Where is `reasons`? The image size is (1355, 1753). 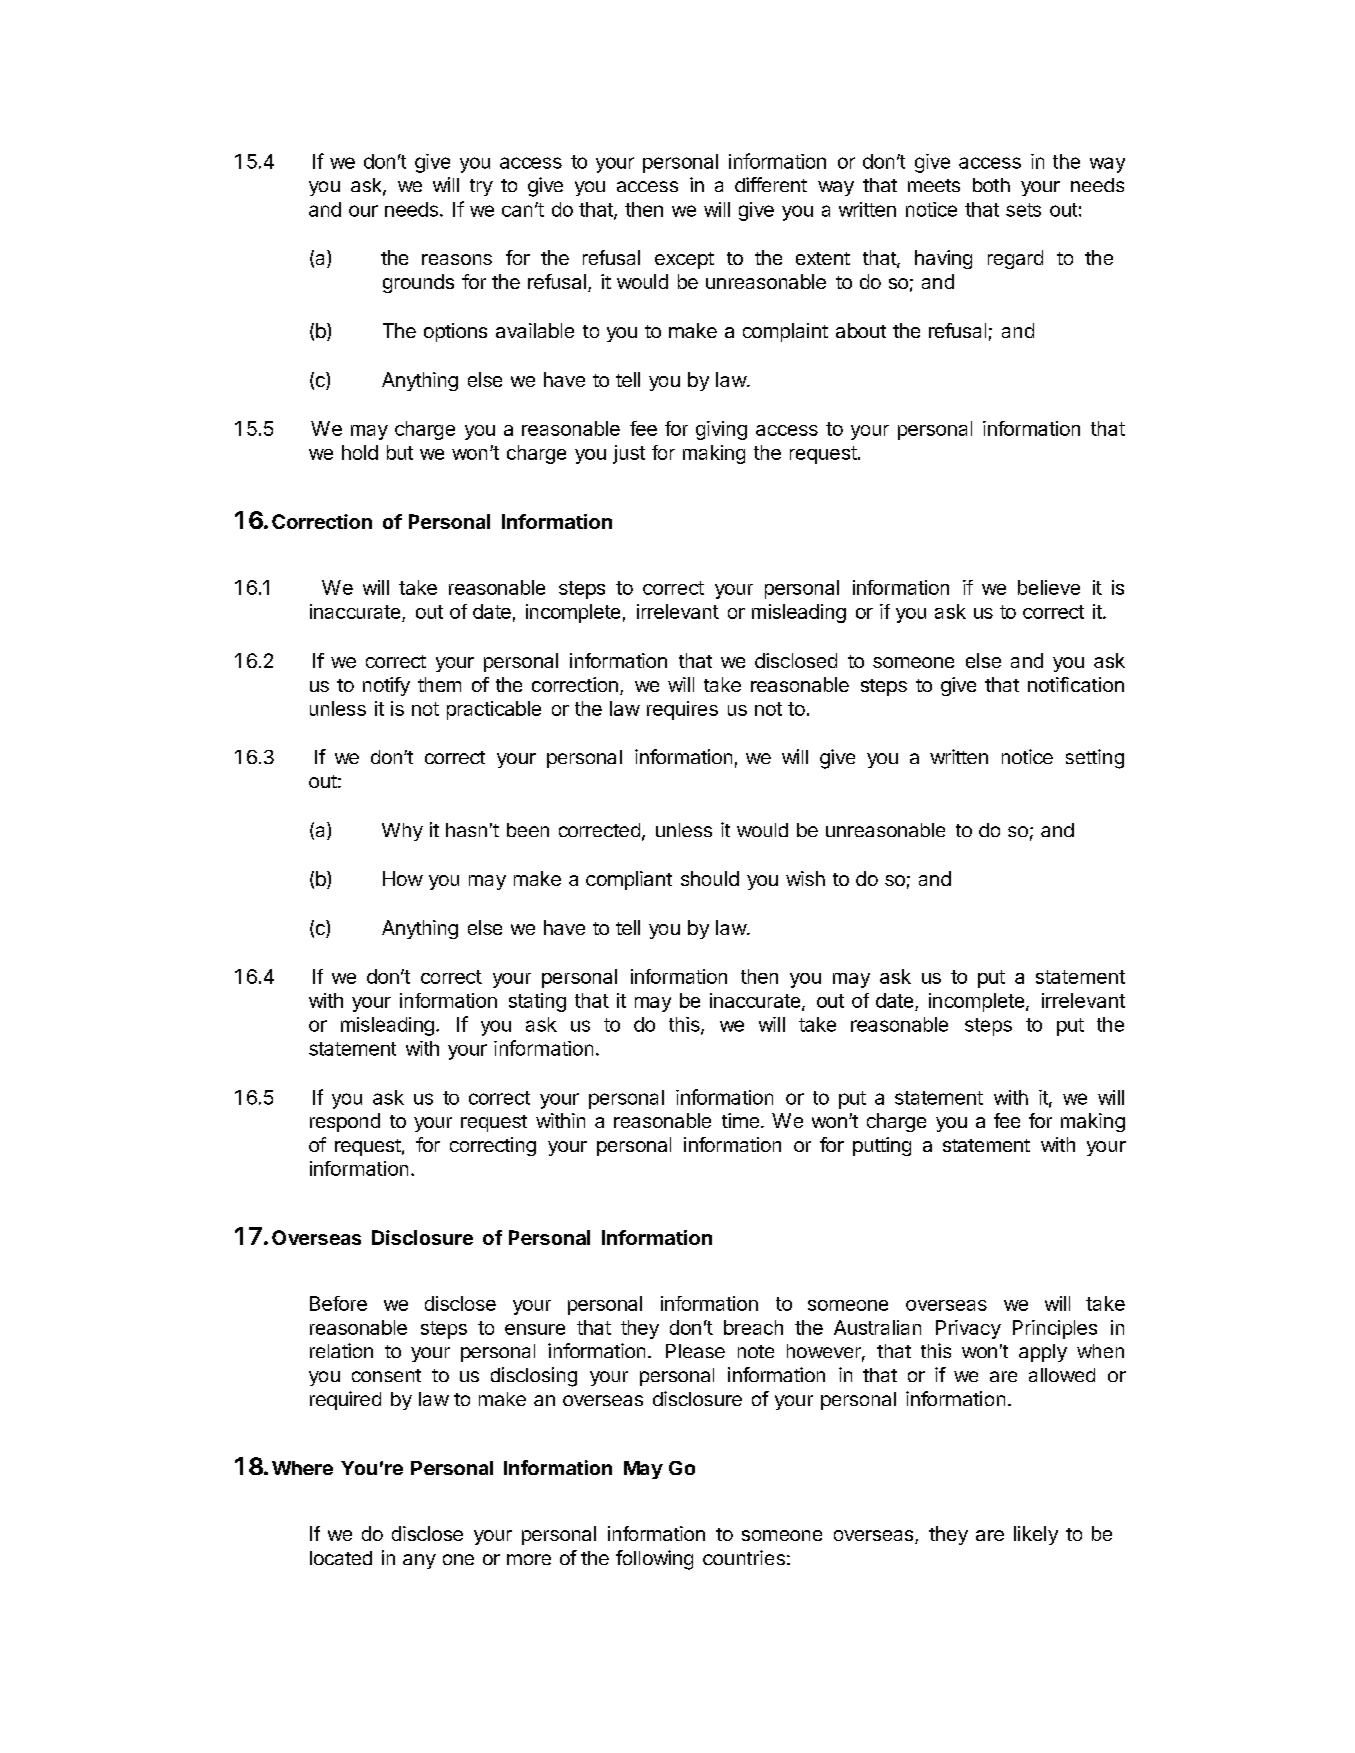
reasons is located at coordinates (457, 259).
